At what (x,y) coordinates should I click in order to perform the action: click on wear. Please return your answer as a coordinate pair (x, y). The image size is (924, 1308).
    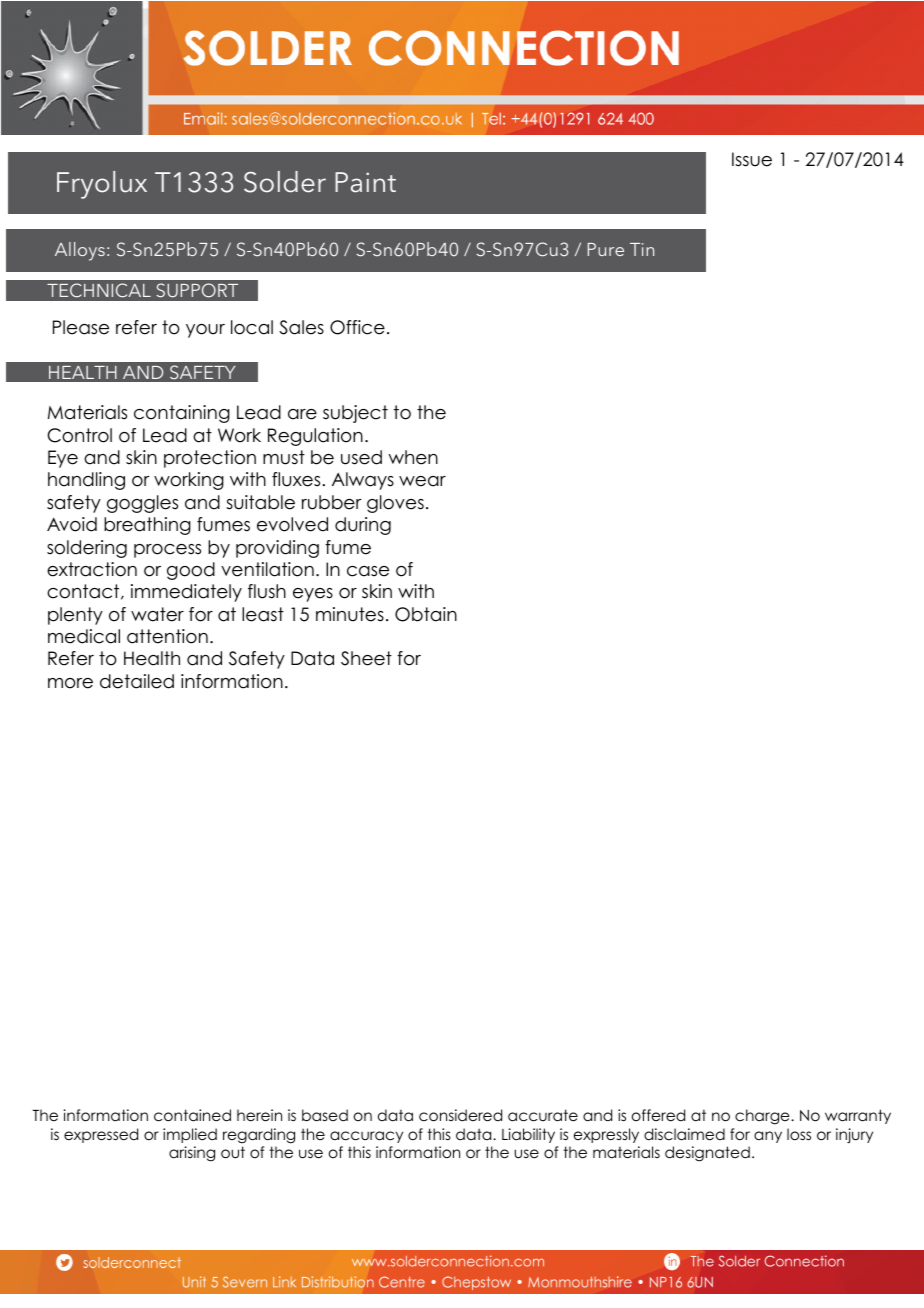
    Looking at the image, I should click on (422, 481).
